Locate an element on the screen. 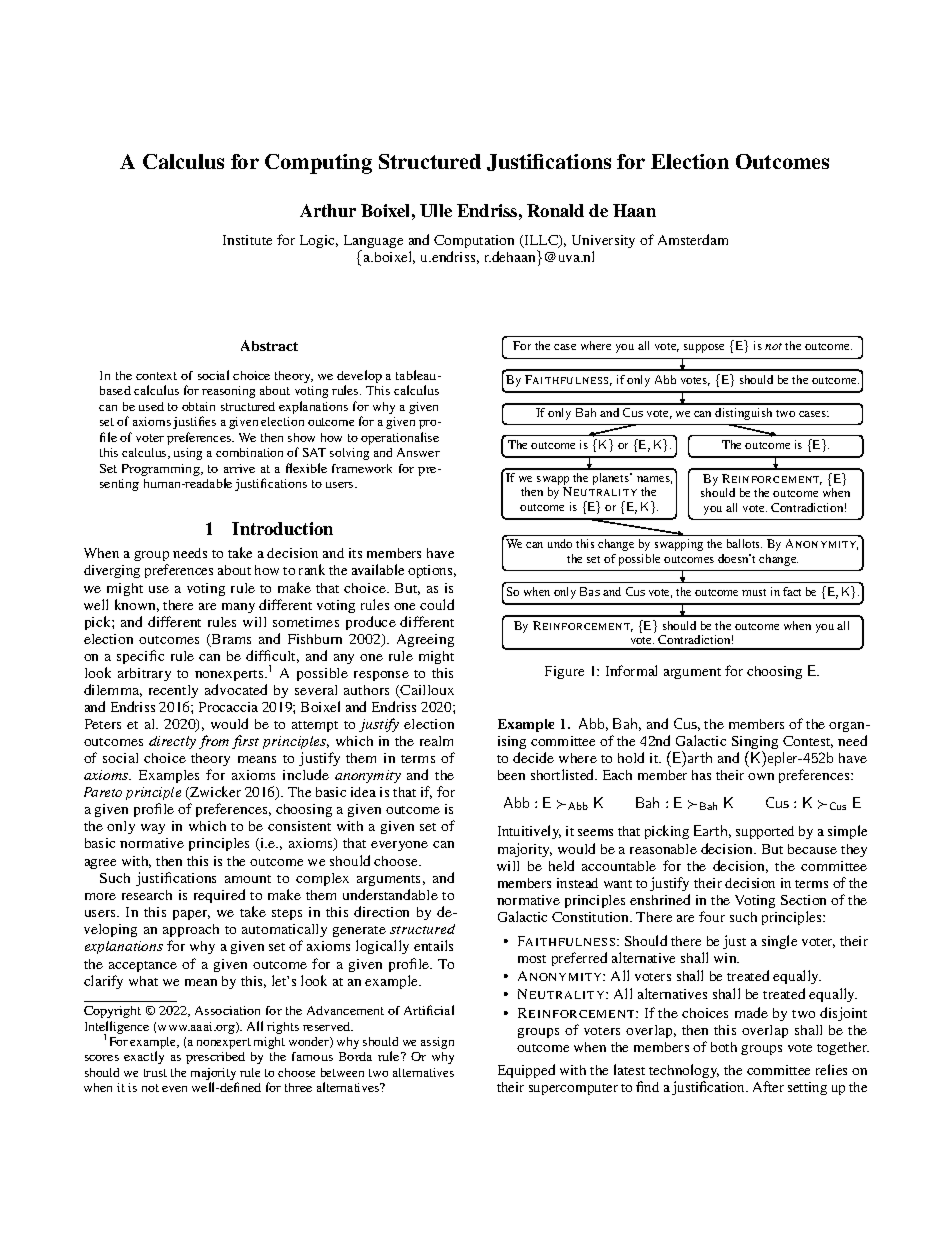 The image size is (952, 1233). way is located at coordinates (153, 829).
